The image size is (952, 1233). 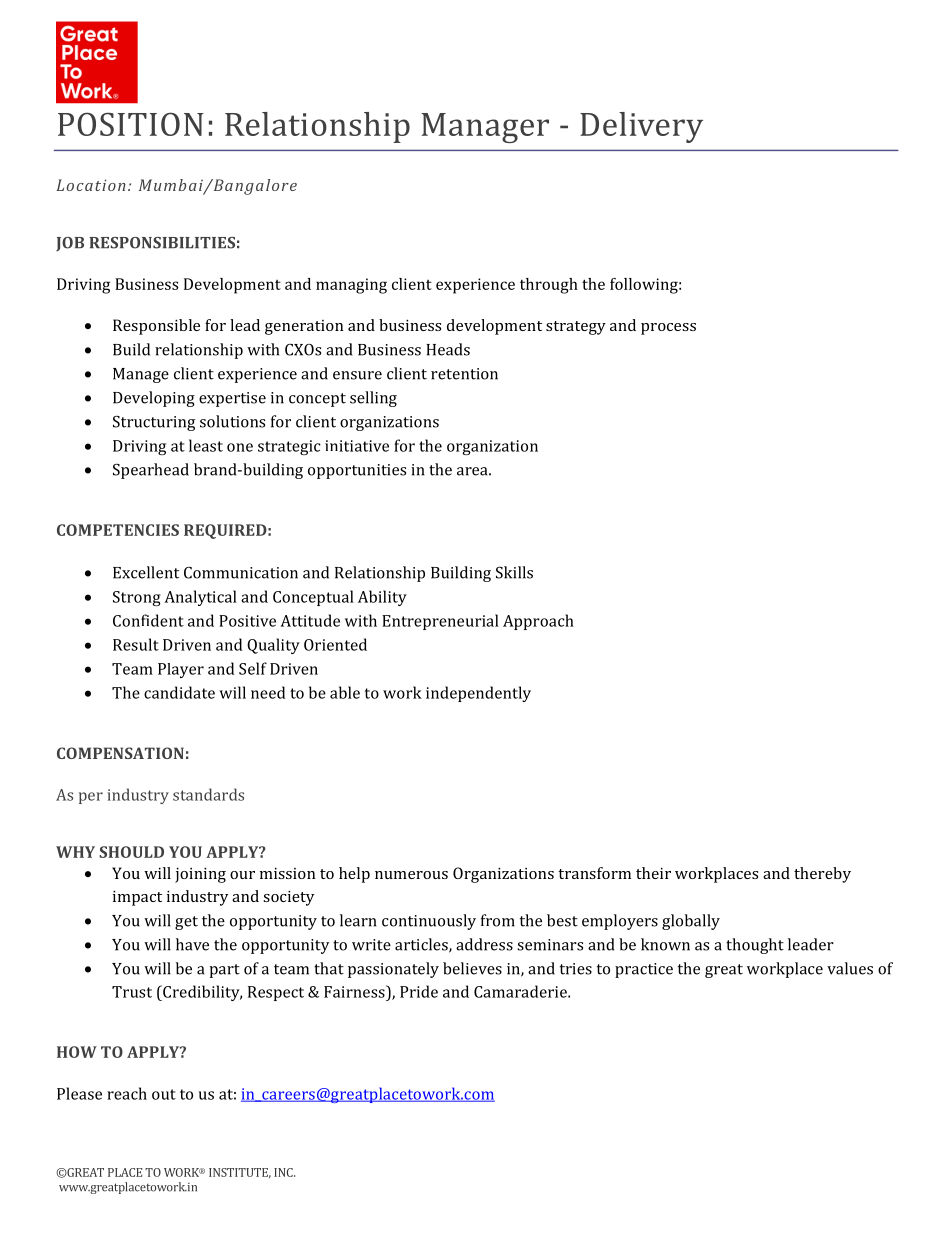 What do you see at coordinates (154, 399) in the document?
I see `Developing` at bounding box center [154, 399].
